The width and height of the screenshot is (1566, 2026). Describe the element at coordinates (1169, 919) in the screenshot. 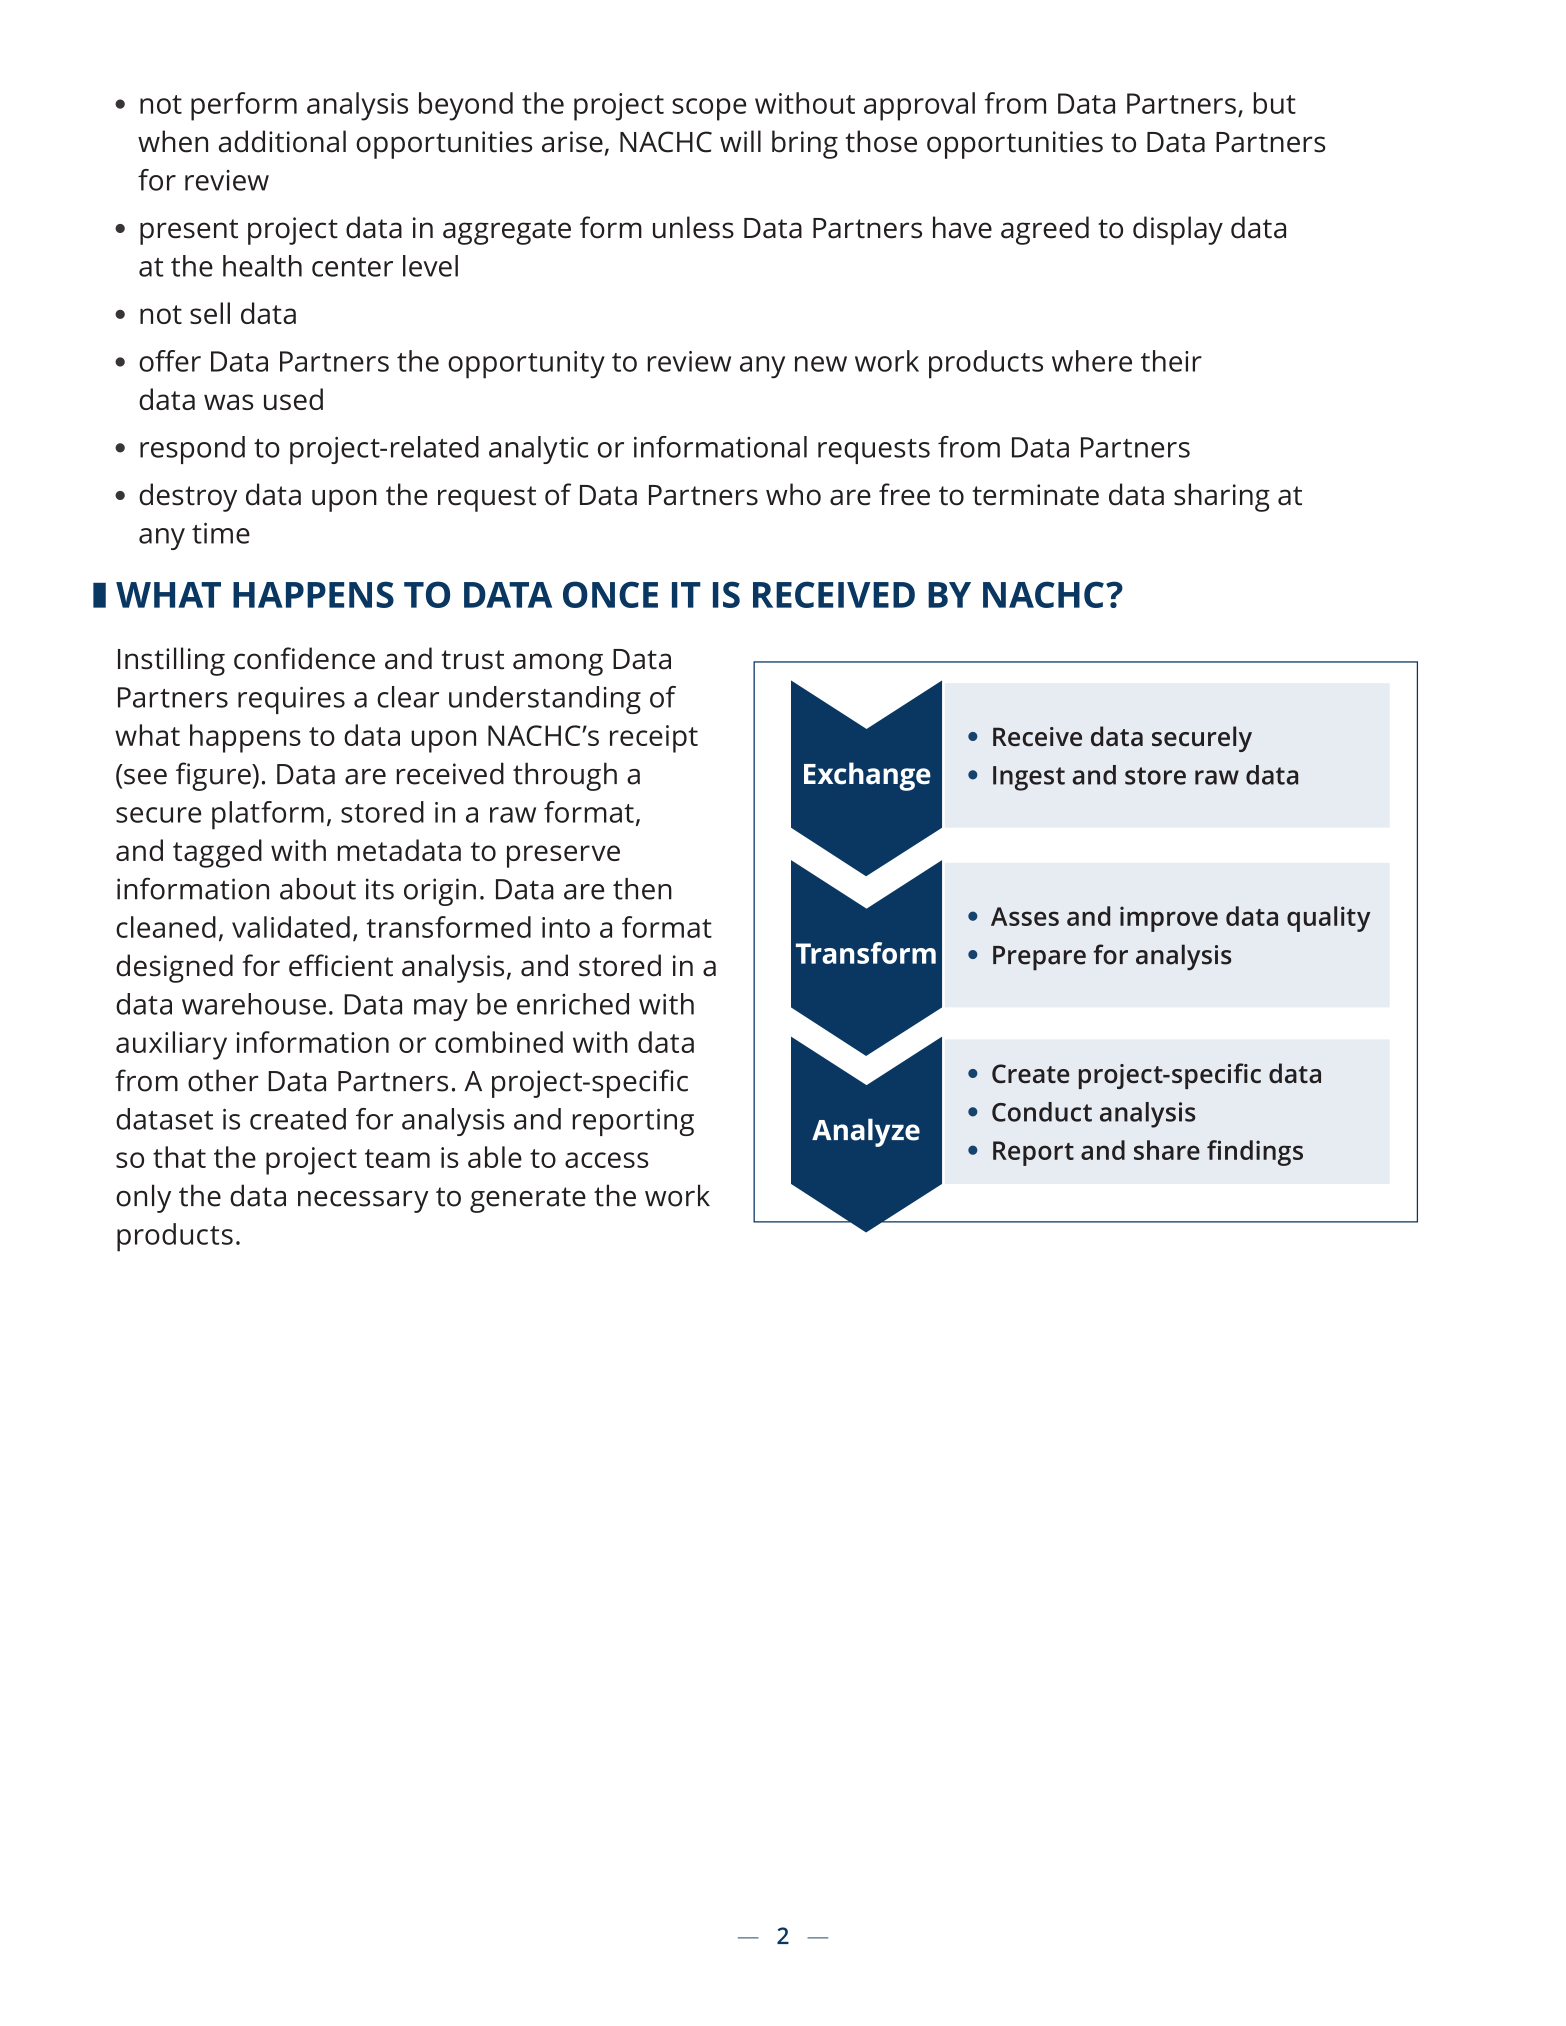

I see `improve` at that location.
